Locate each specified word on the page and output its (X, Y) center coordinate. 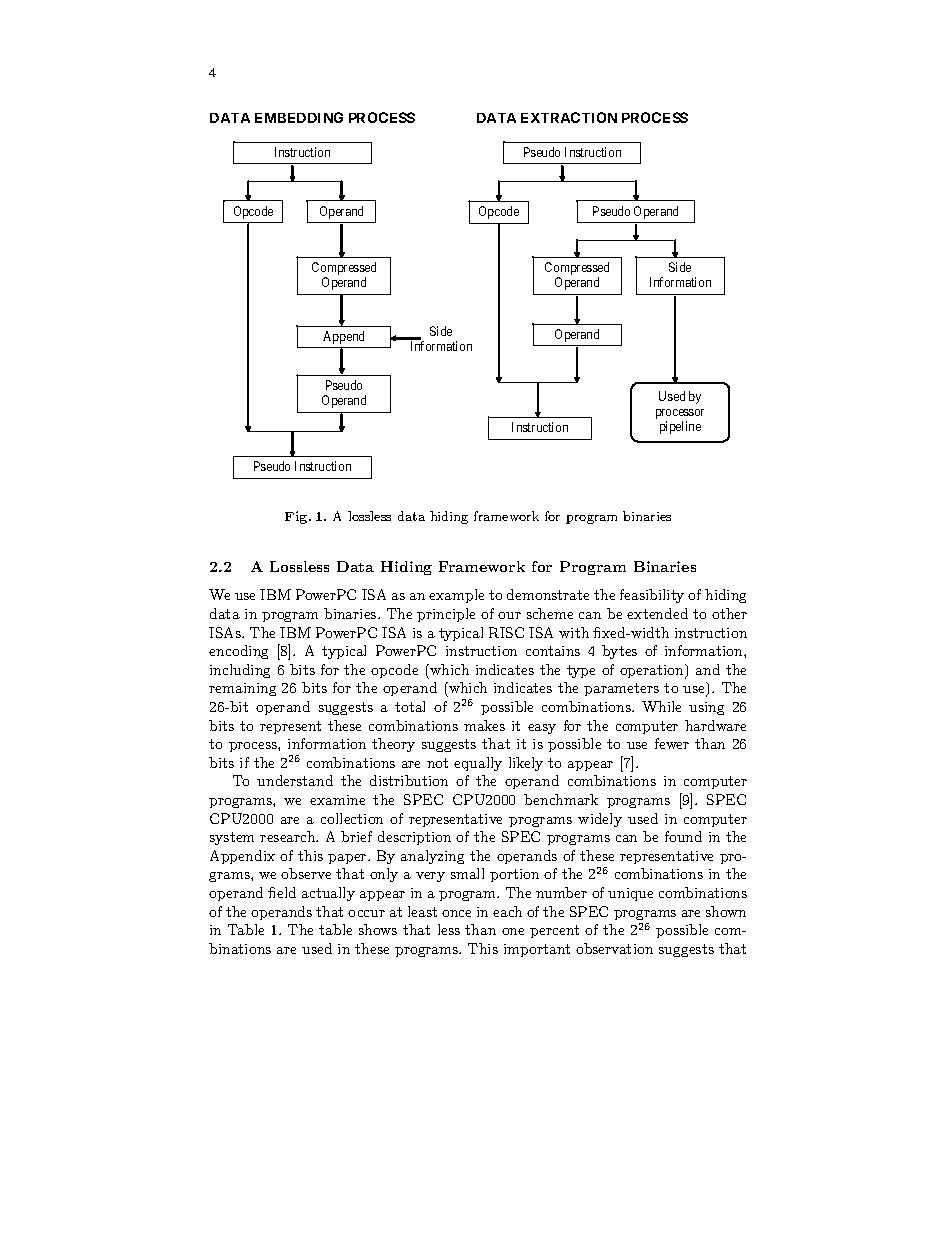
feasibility (652, 596)
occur (366, 913)
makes (484, 725)
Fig (297, 517)
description (414, 838)
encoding (238, 652)
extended (657, 613)
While (661, 706)
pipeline (680, 427)
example (456, 596)
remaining (242, 689)
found (683, 836)
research (289, 836)
